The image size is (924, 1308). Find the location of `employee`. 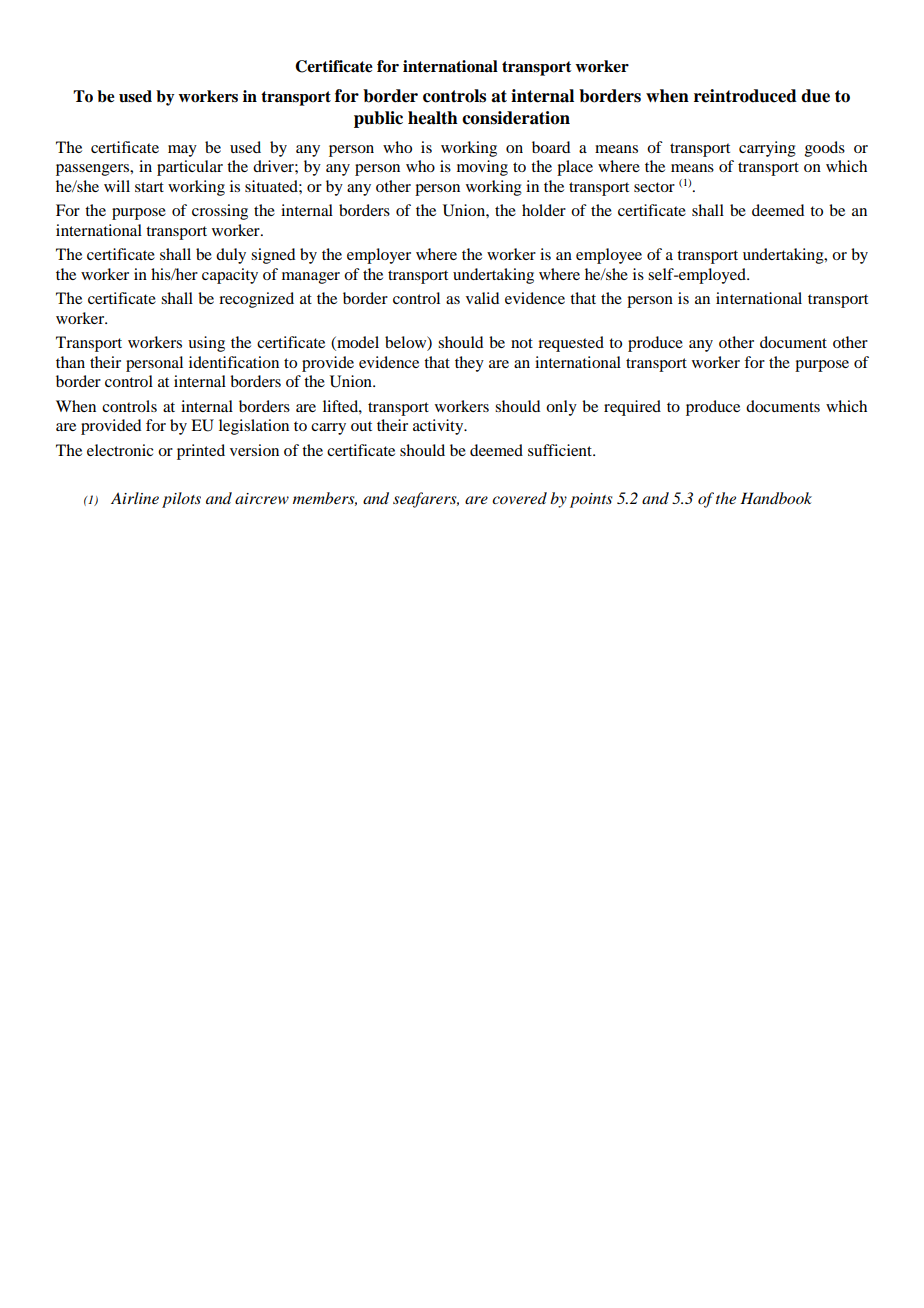

employee is located at coordinates (609, 256).
